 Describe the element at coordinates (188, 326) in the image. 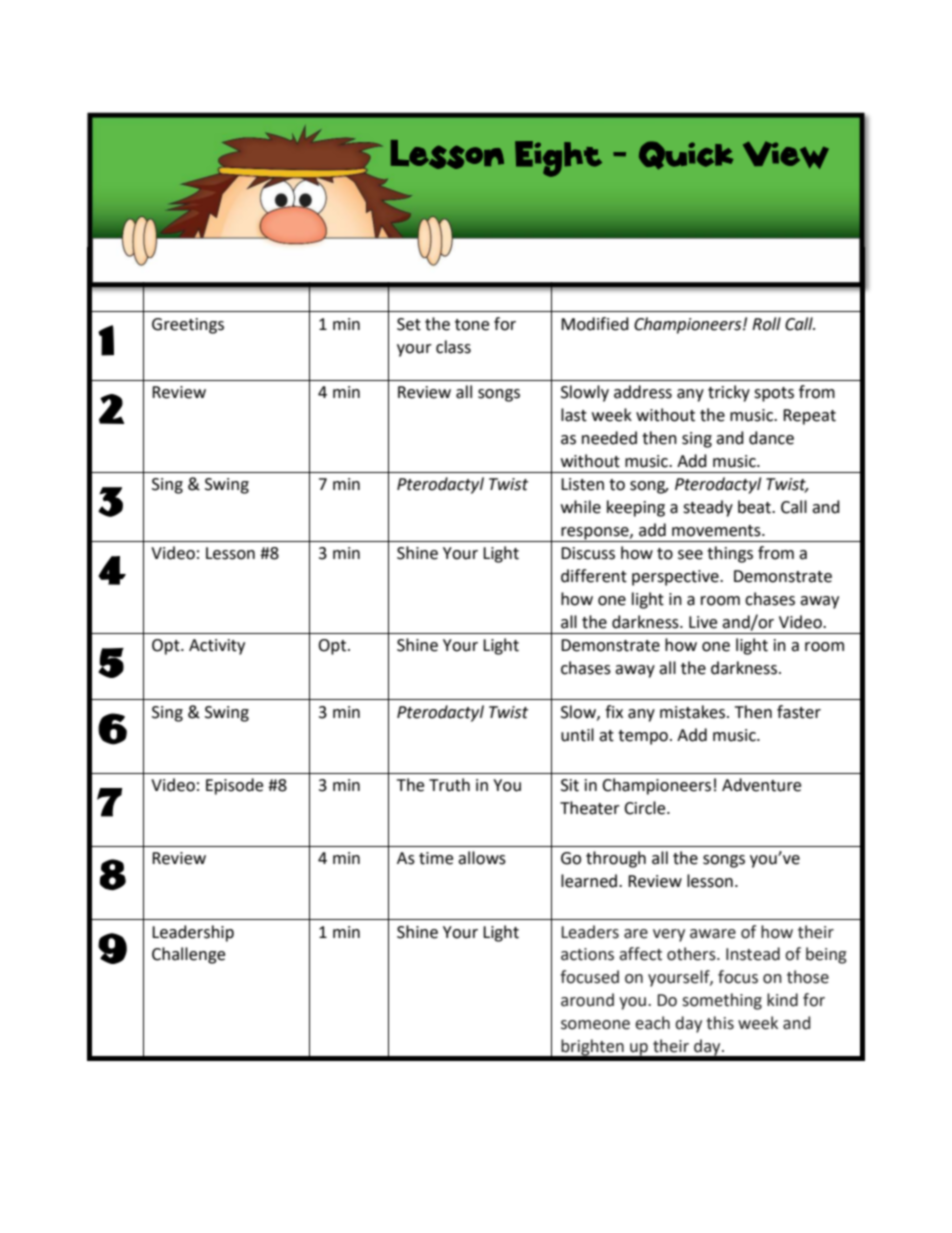

I see `Greetings` at that location.
